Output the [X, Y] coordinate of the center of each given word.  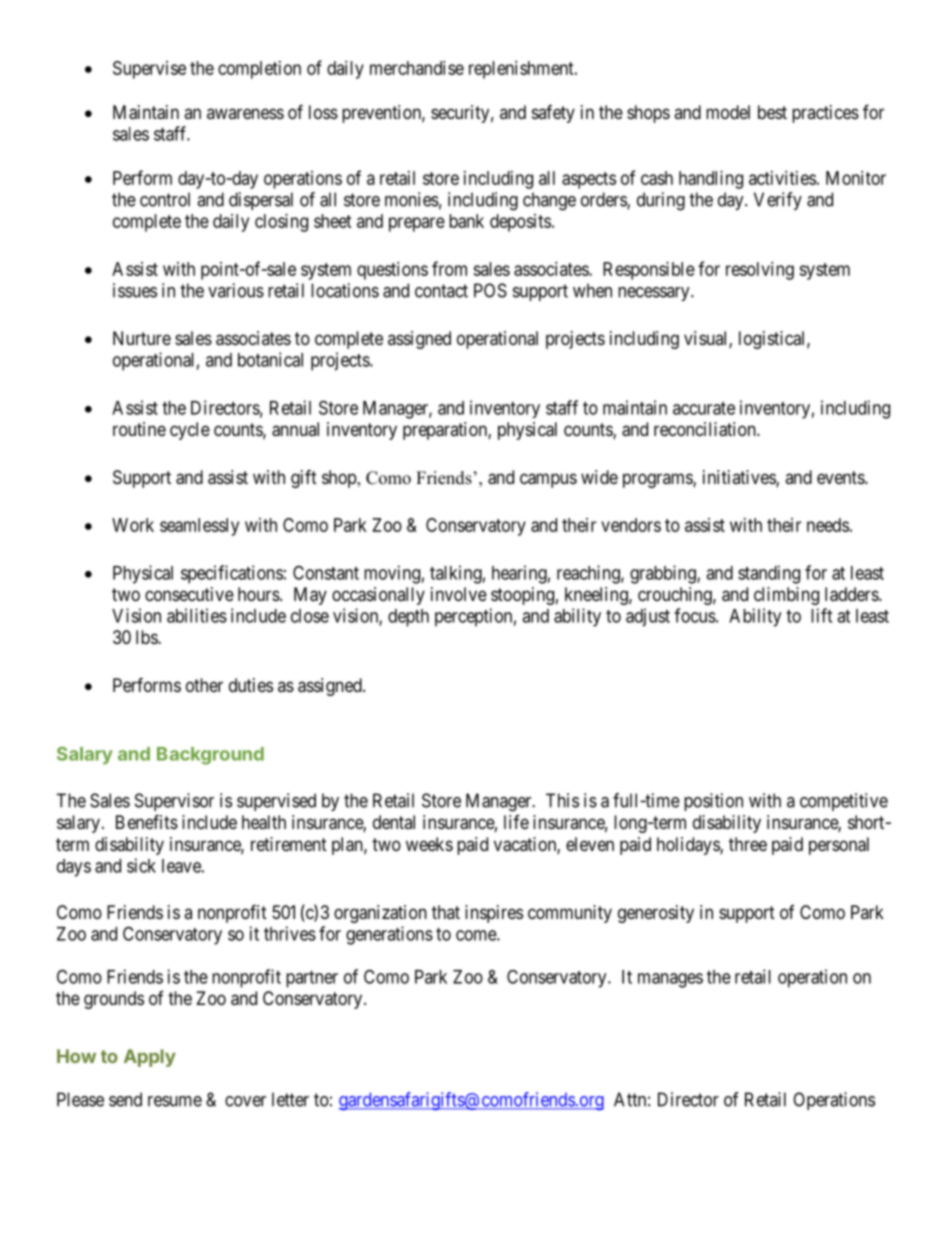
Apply [150, 1058]
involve [459, 594]
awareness [245, 113]
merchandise [417, 68]
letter [290, 1099]
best [772, 112]
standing [769, 574]
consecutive [189, 594]
